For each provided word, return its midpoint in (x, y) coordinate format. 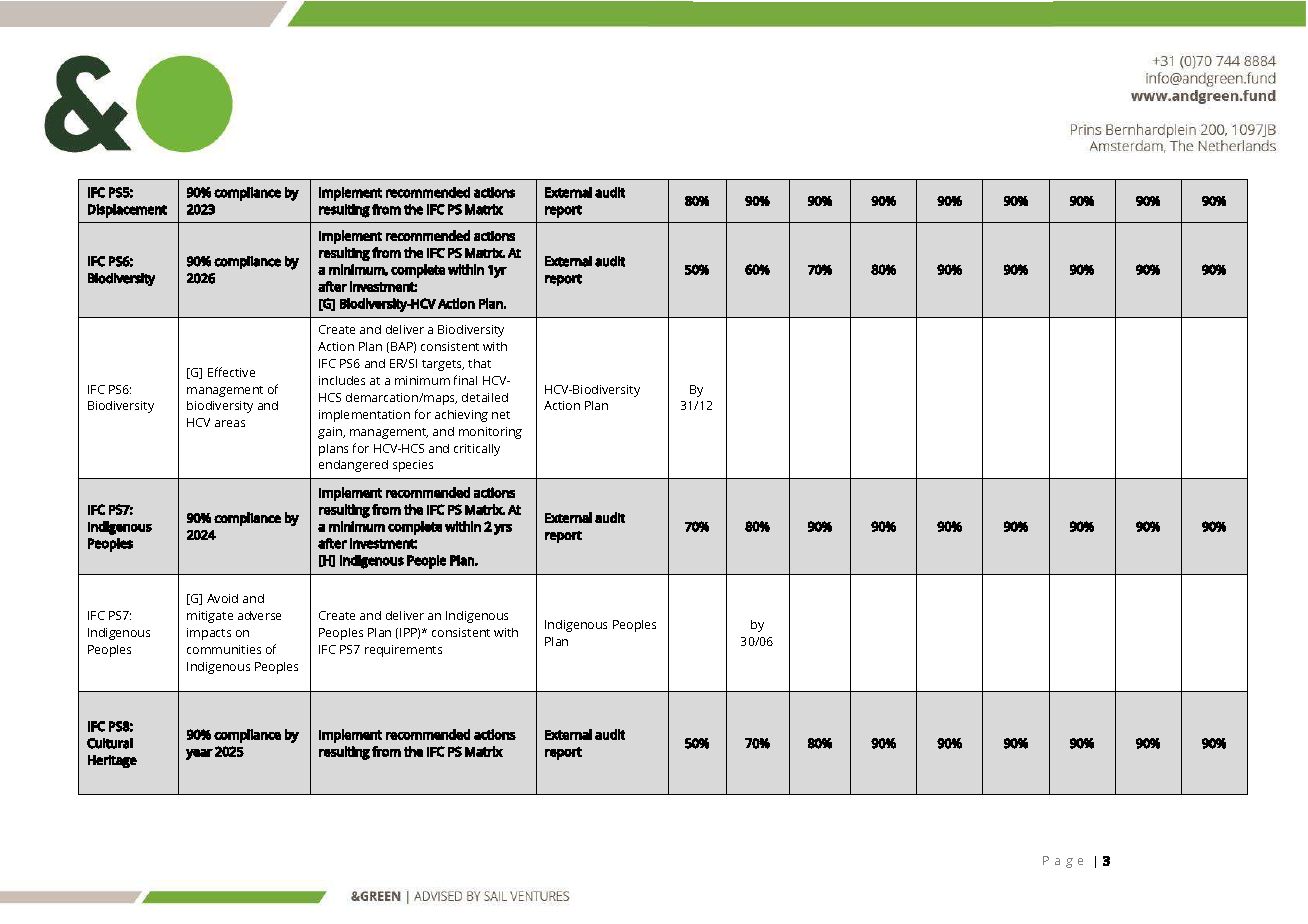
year (199, 754)
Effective (231, 372)
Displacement (127, 211)
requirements (403, 651)
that (479, 363)
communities (224, 649)
